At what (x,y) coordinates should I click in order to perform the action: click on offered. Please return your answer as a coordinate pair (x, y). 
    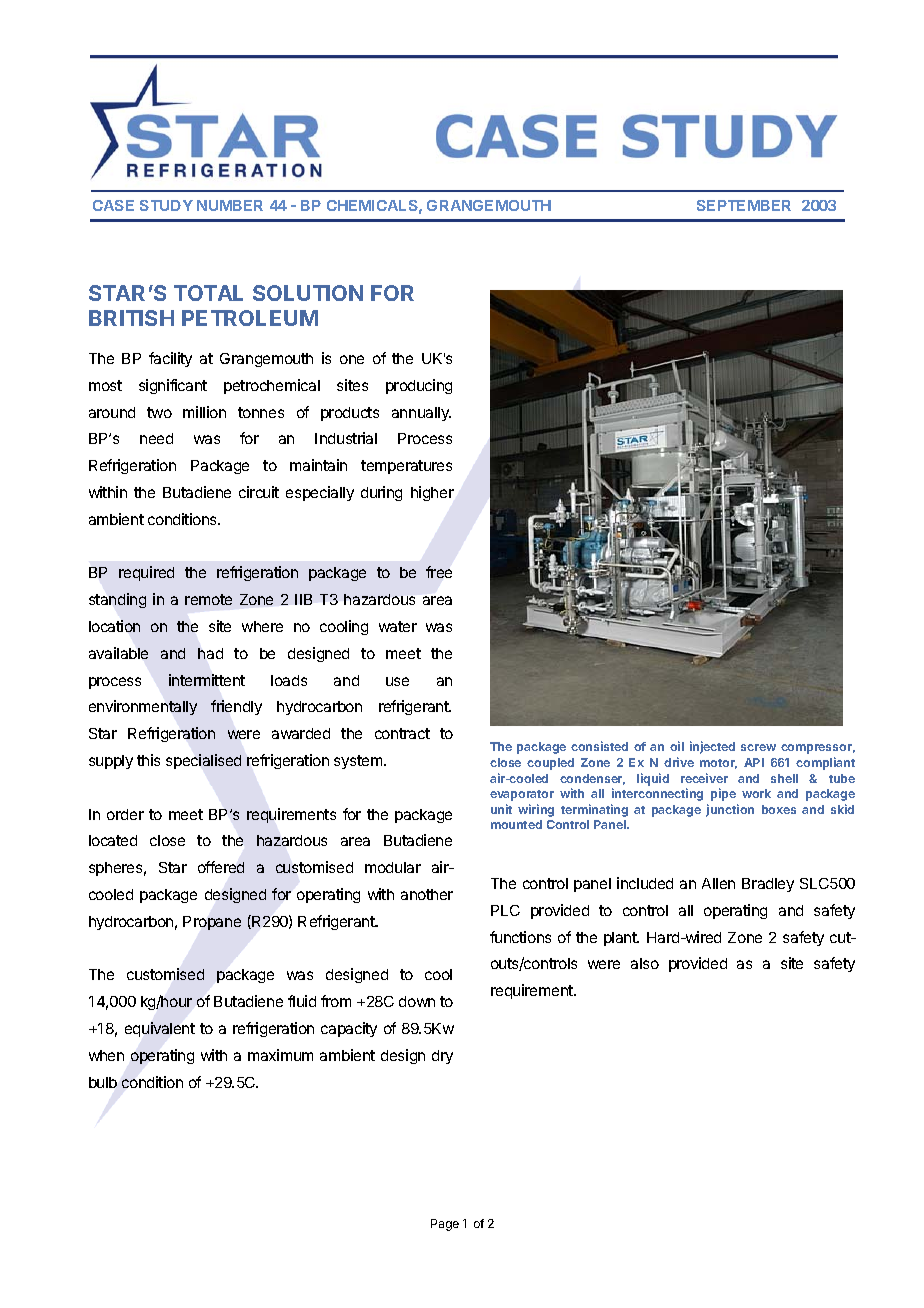
    Looking at the image, I should click on (221, 867).
